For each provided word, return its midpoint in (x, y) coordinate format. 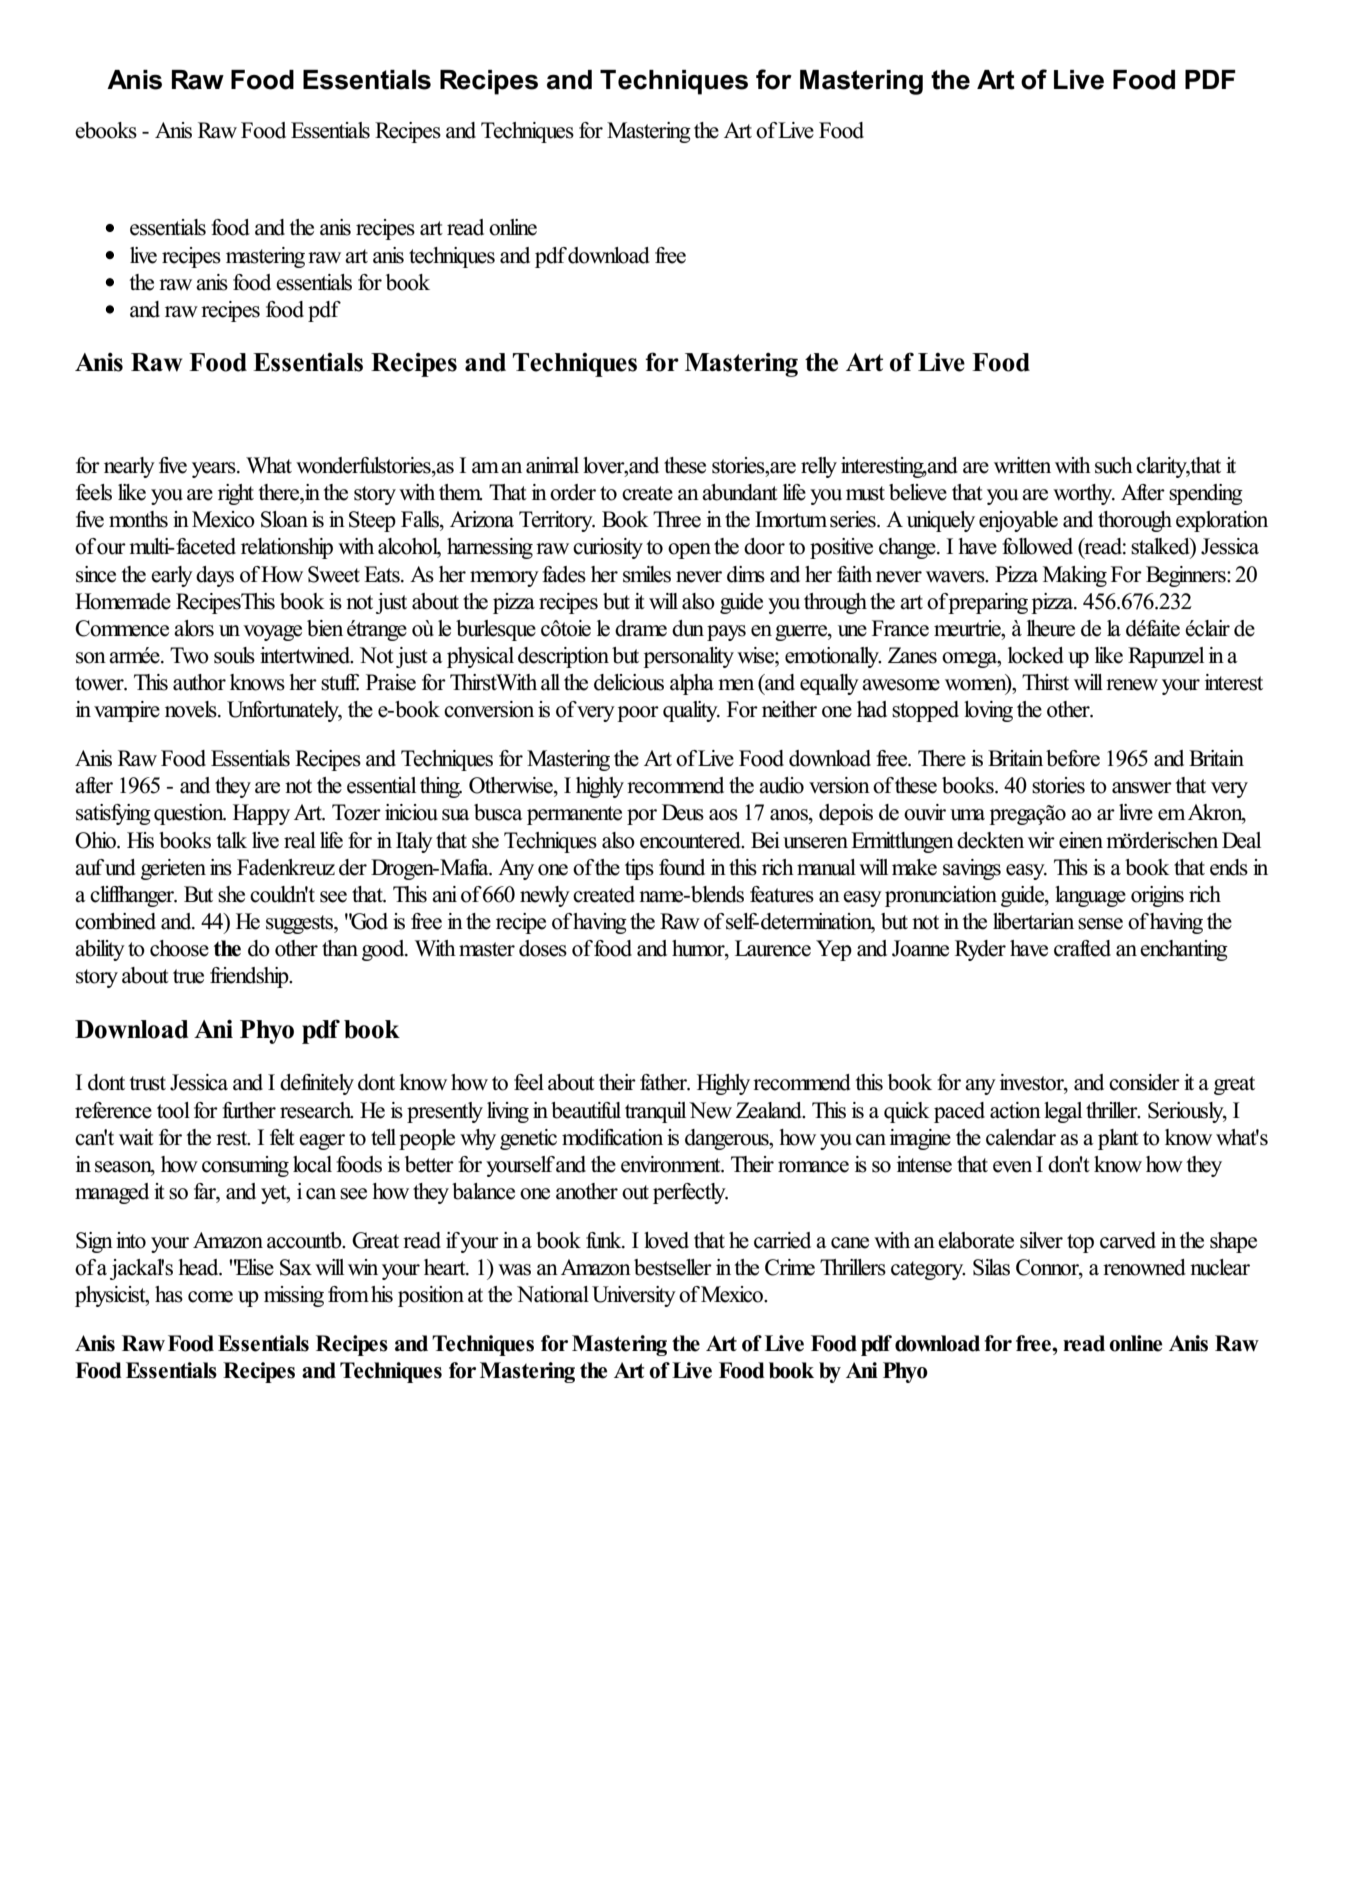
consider (1144, 1082)
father (664, 1082)
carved (1128, 1240)
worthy (1084, 494)
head (199, 1267)
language (1090, 896)
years (215, 470)
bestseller (673, 1267)
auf (89, 867)
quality (691, 711)
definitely (317, 1084)
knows (257, 682)
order (573, 492)
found (682, 867)
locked (1036, 655)
